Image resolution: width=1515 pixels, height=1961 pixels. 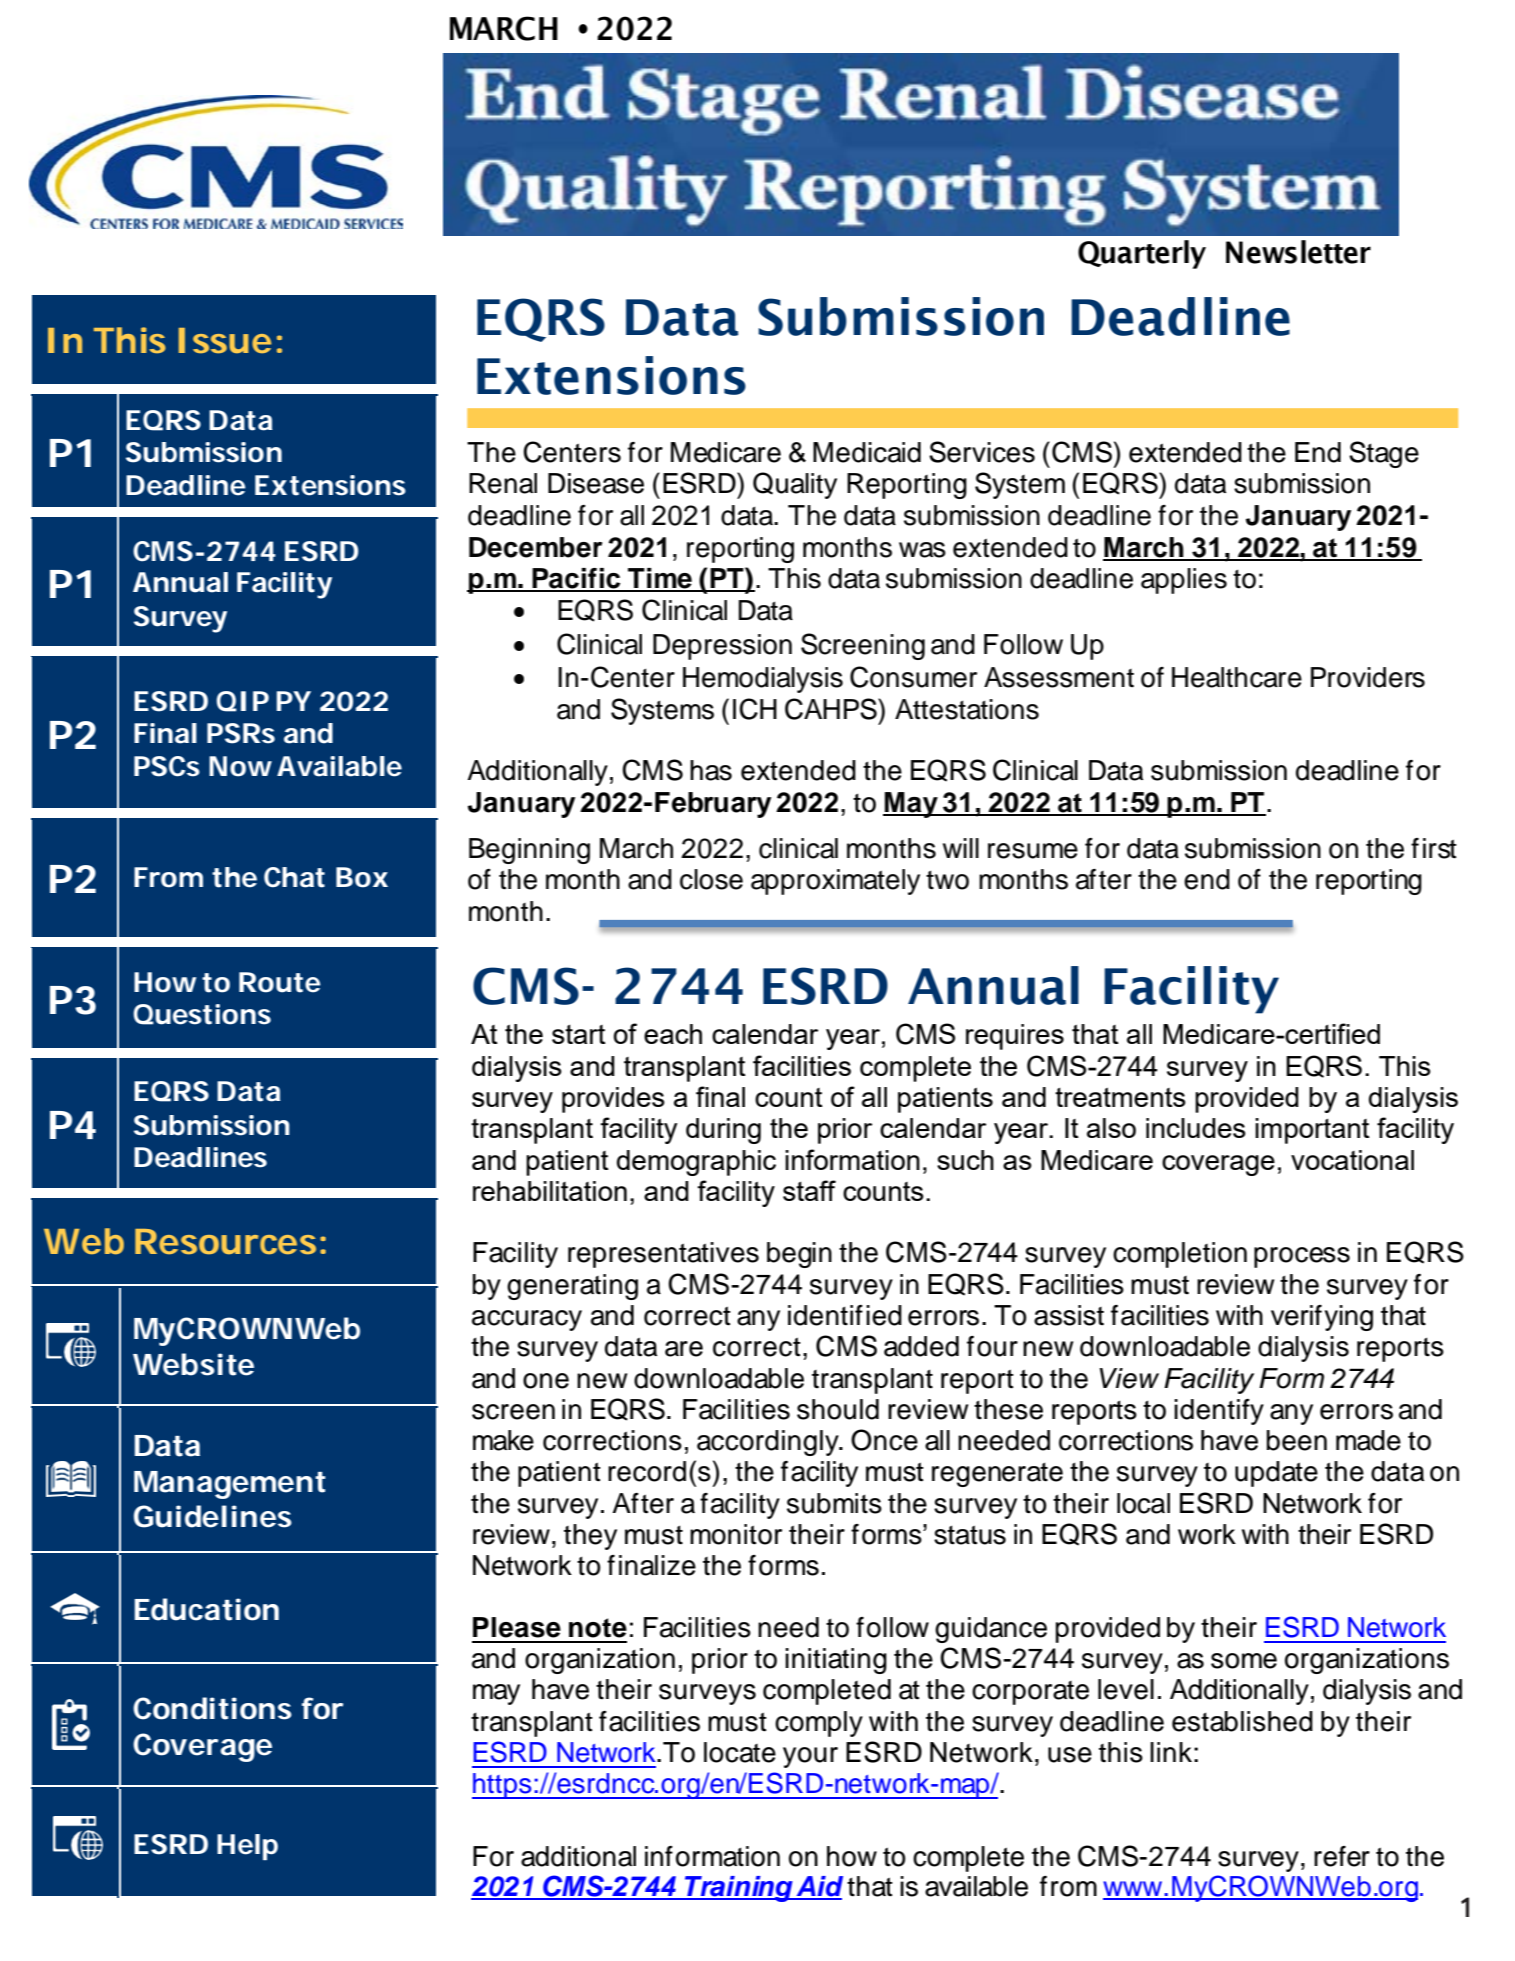 I want to click on update, so click(x=1276, y=1474).
